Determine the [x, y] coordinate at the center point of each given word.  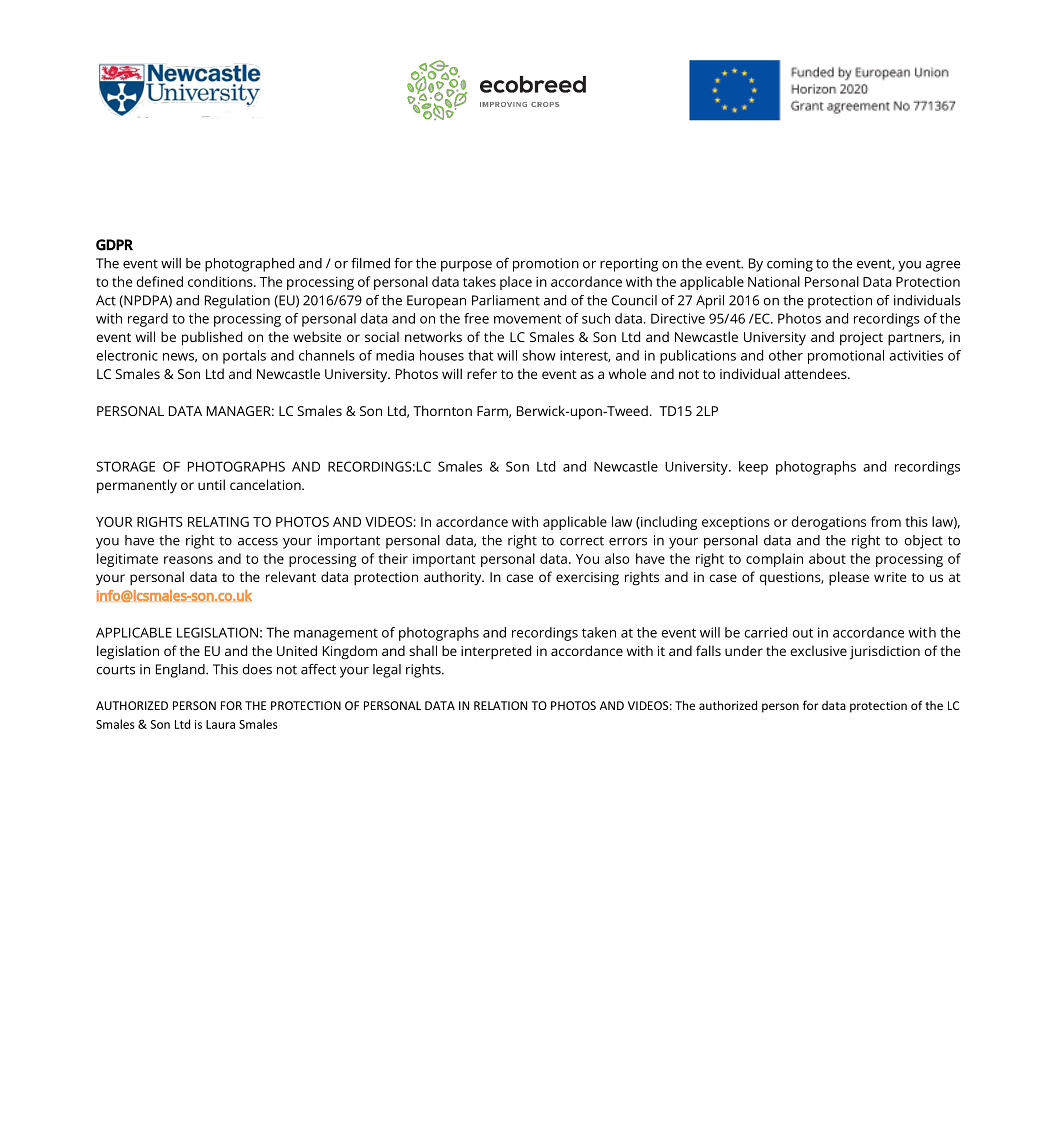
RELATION [500, 705]
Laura [220, 724]
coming [790, 265]
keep [753, 468]
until [211, 484]
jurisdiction [885, 652]
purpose [466, 266]
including [668, 523]
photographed [249, 265]
